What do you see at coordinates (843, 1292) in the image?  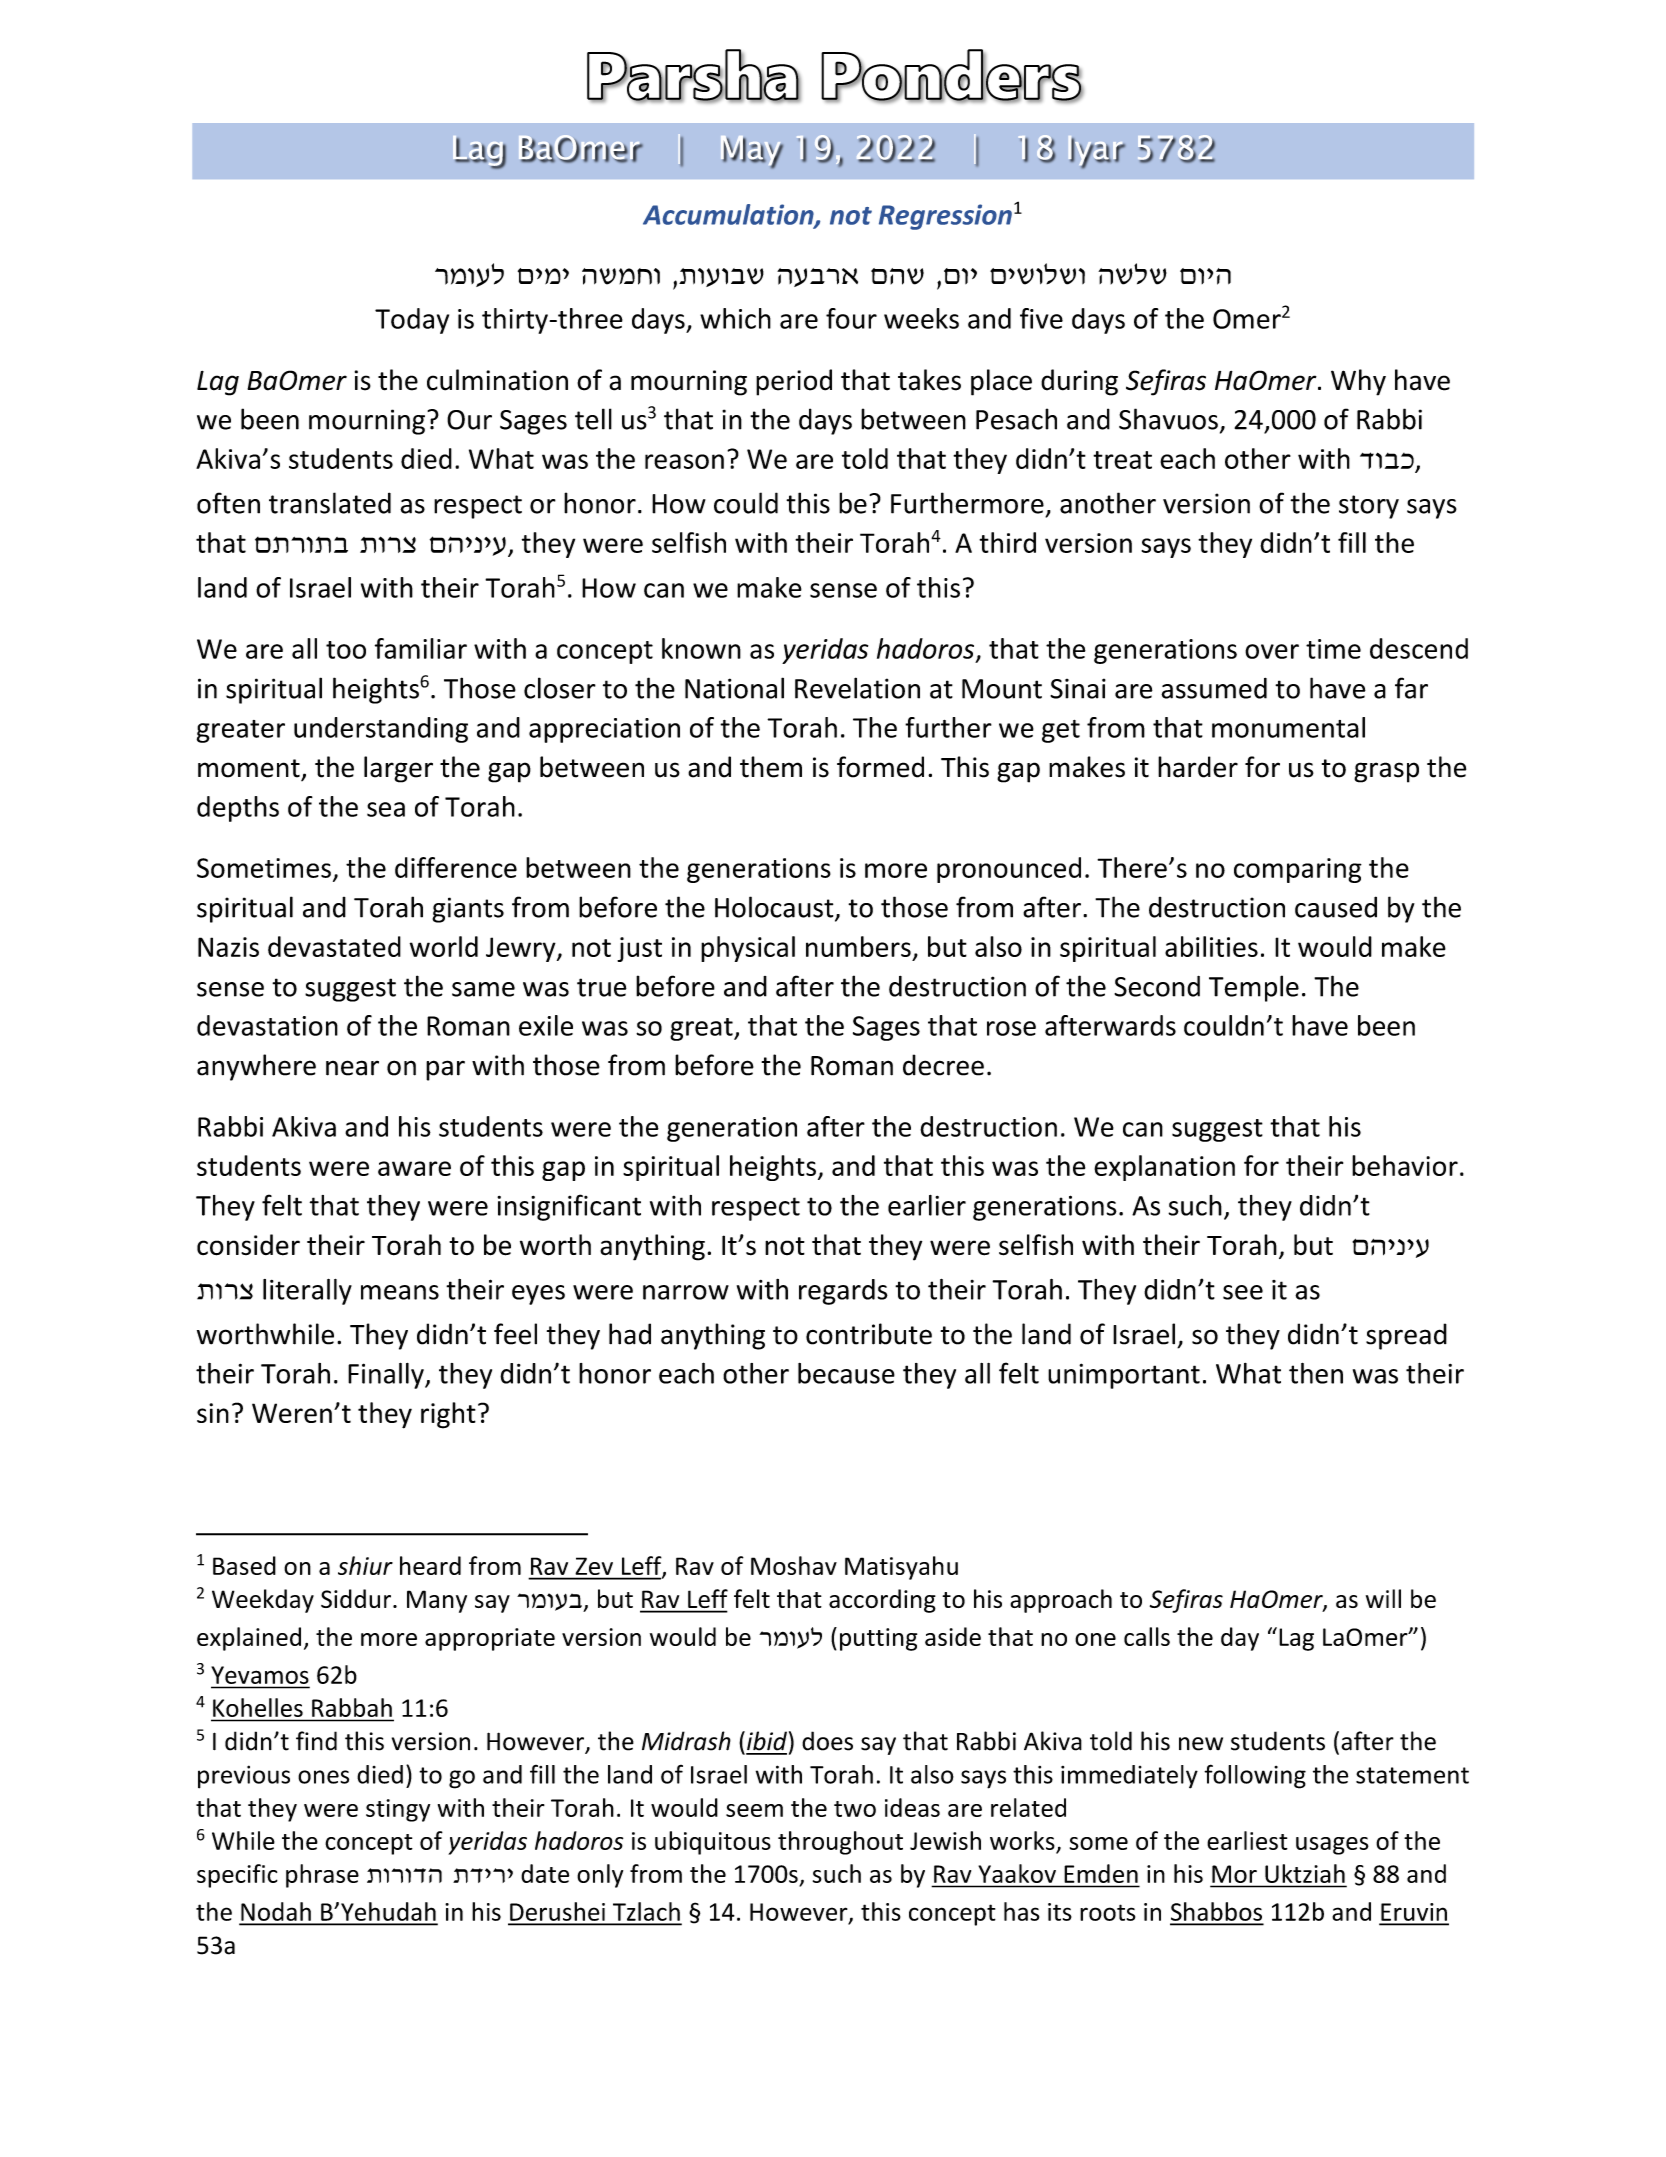 I see `regards` at bounding box center [843, 1292].
